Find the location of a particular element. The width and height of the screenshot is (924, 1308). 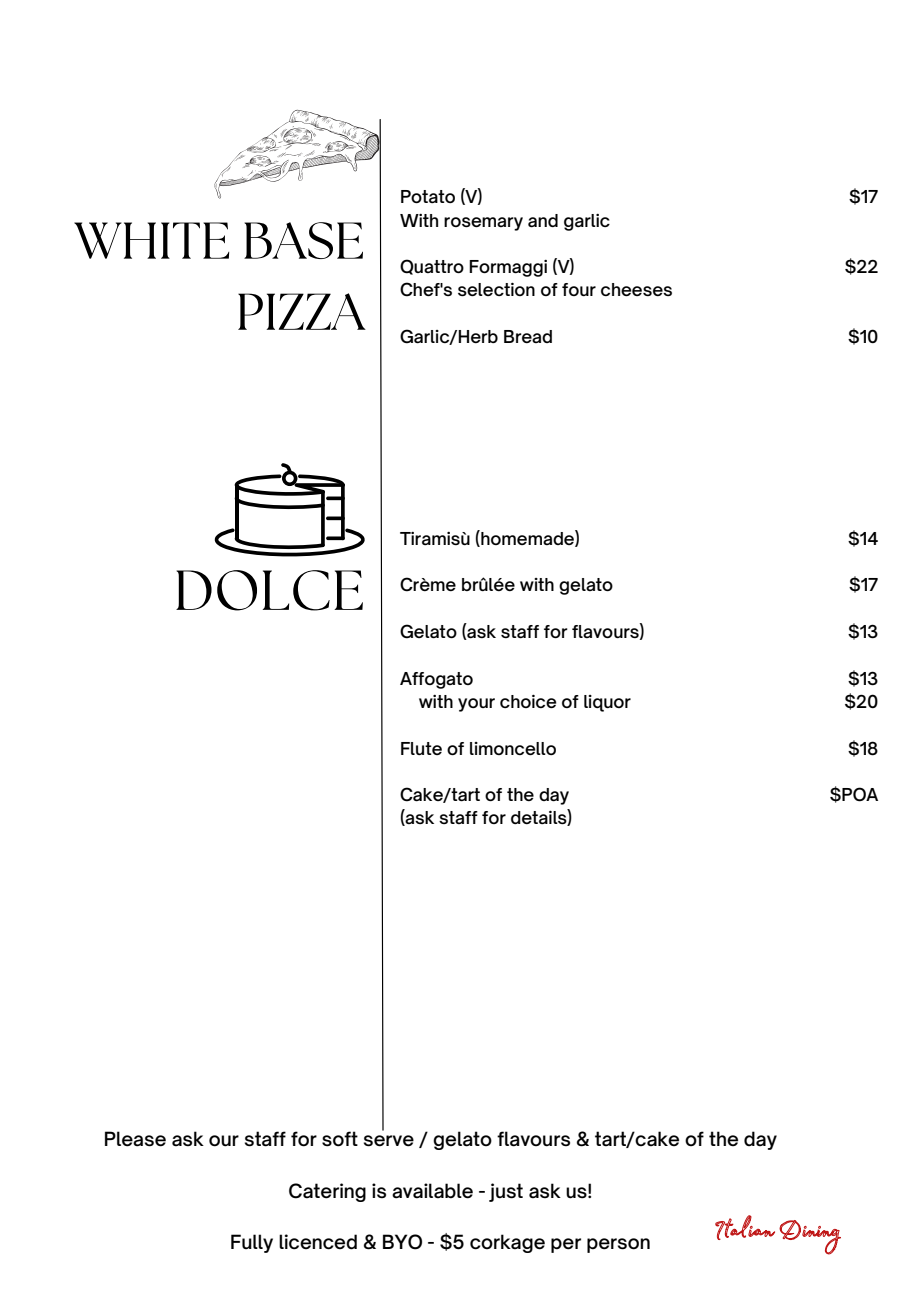

Bread is located at coordinates (528, 336).
